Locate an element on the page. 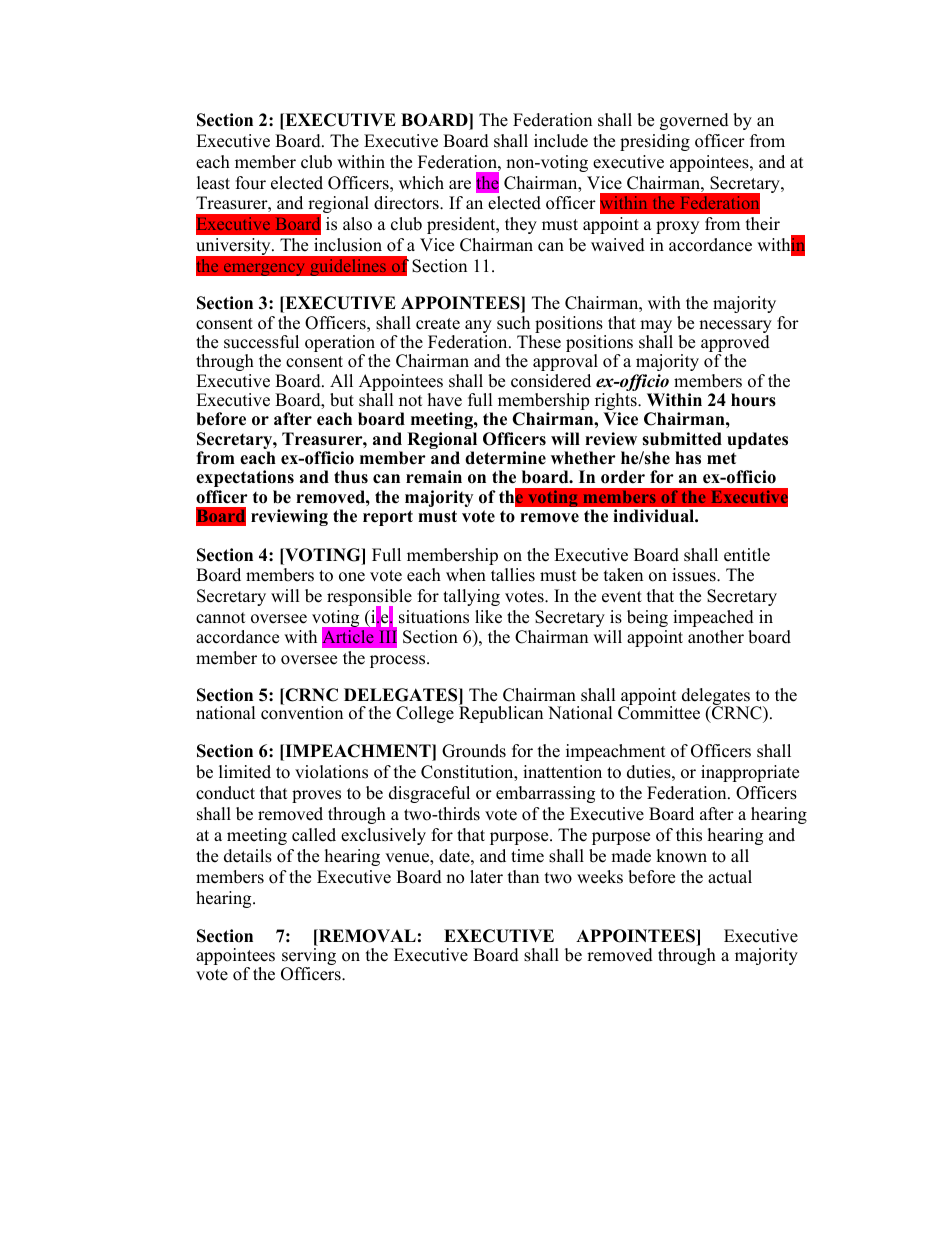  are is located at coordinates (460, 185).
